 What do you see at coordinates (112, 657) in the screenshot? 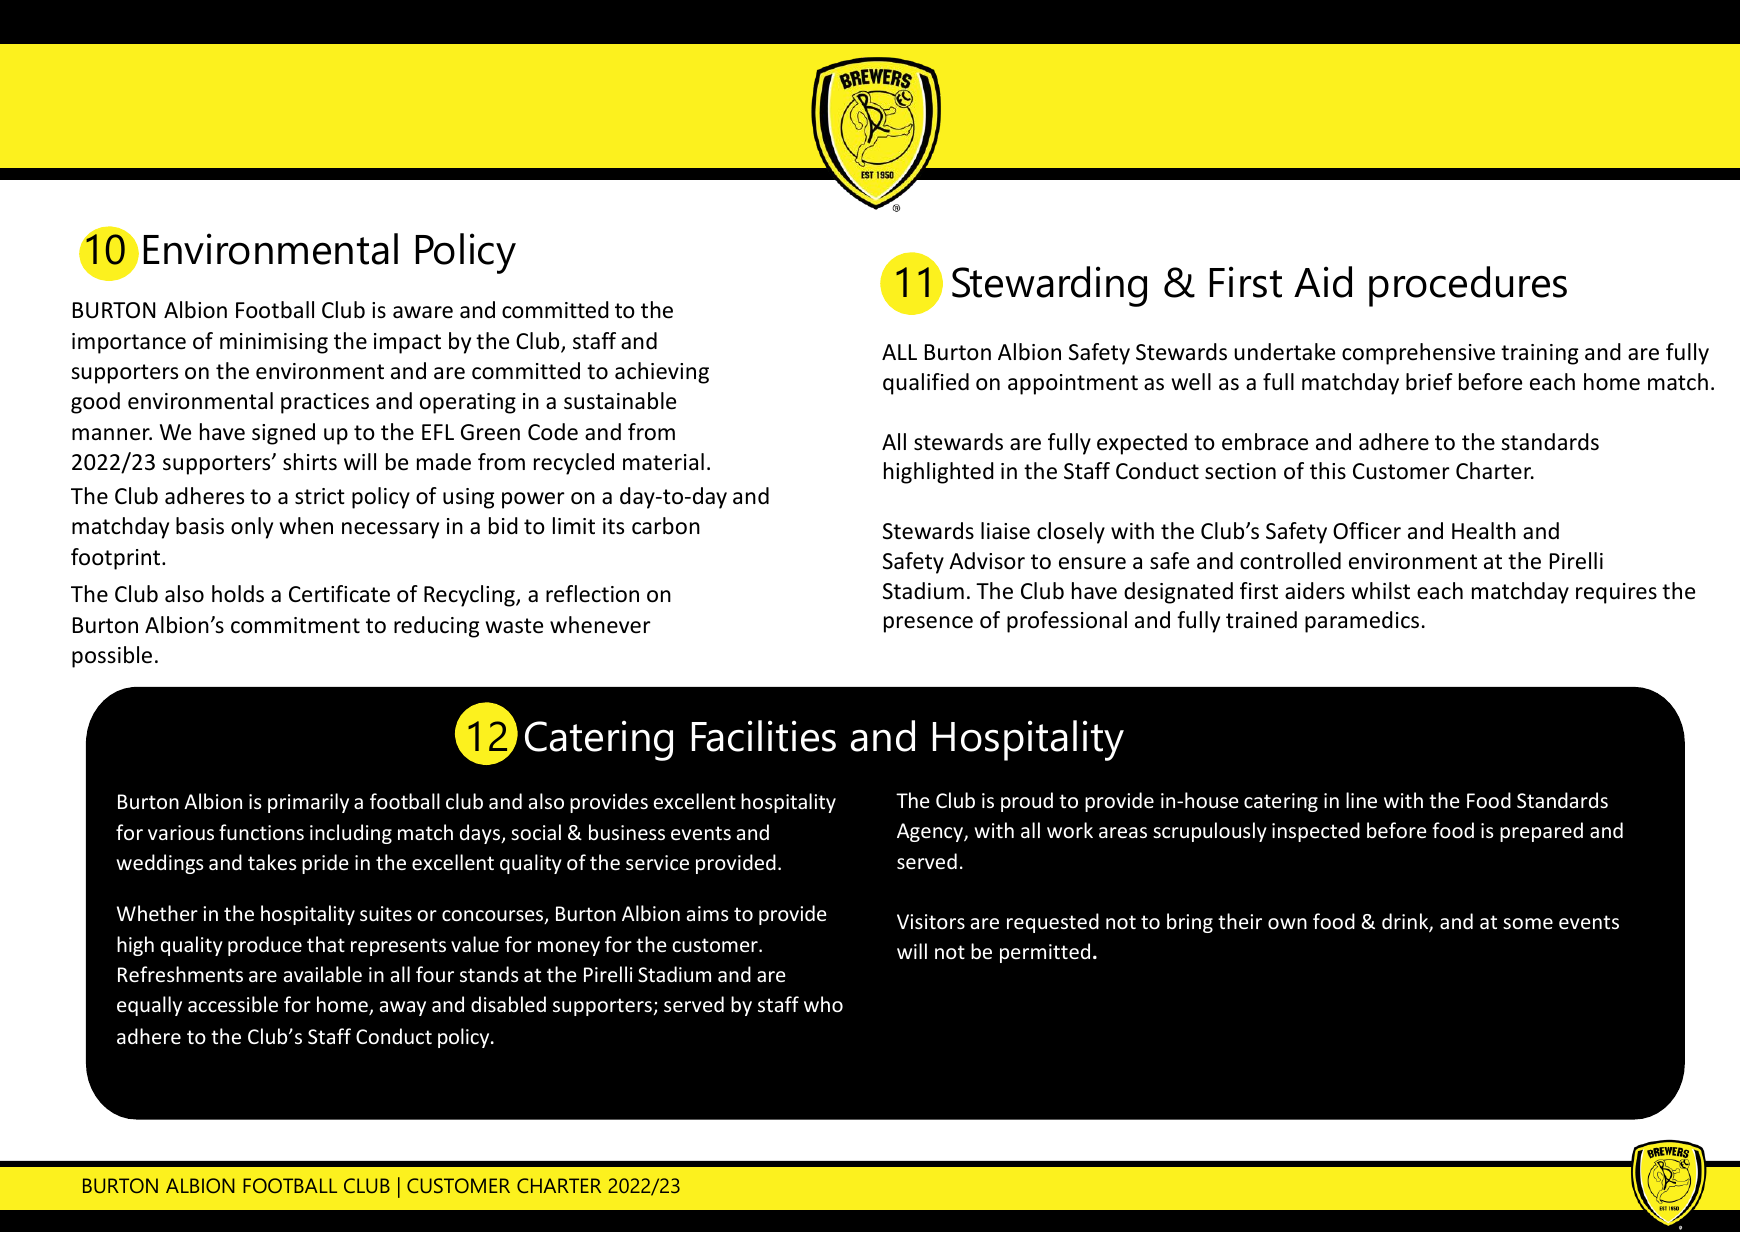
I see `possible` at bounding box center [112, 657].
